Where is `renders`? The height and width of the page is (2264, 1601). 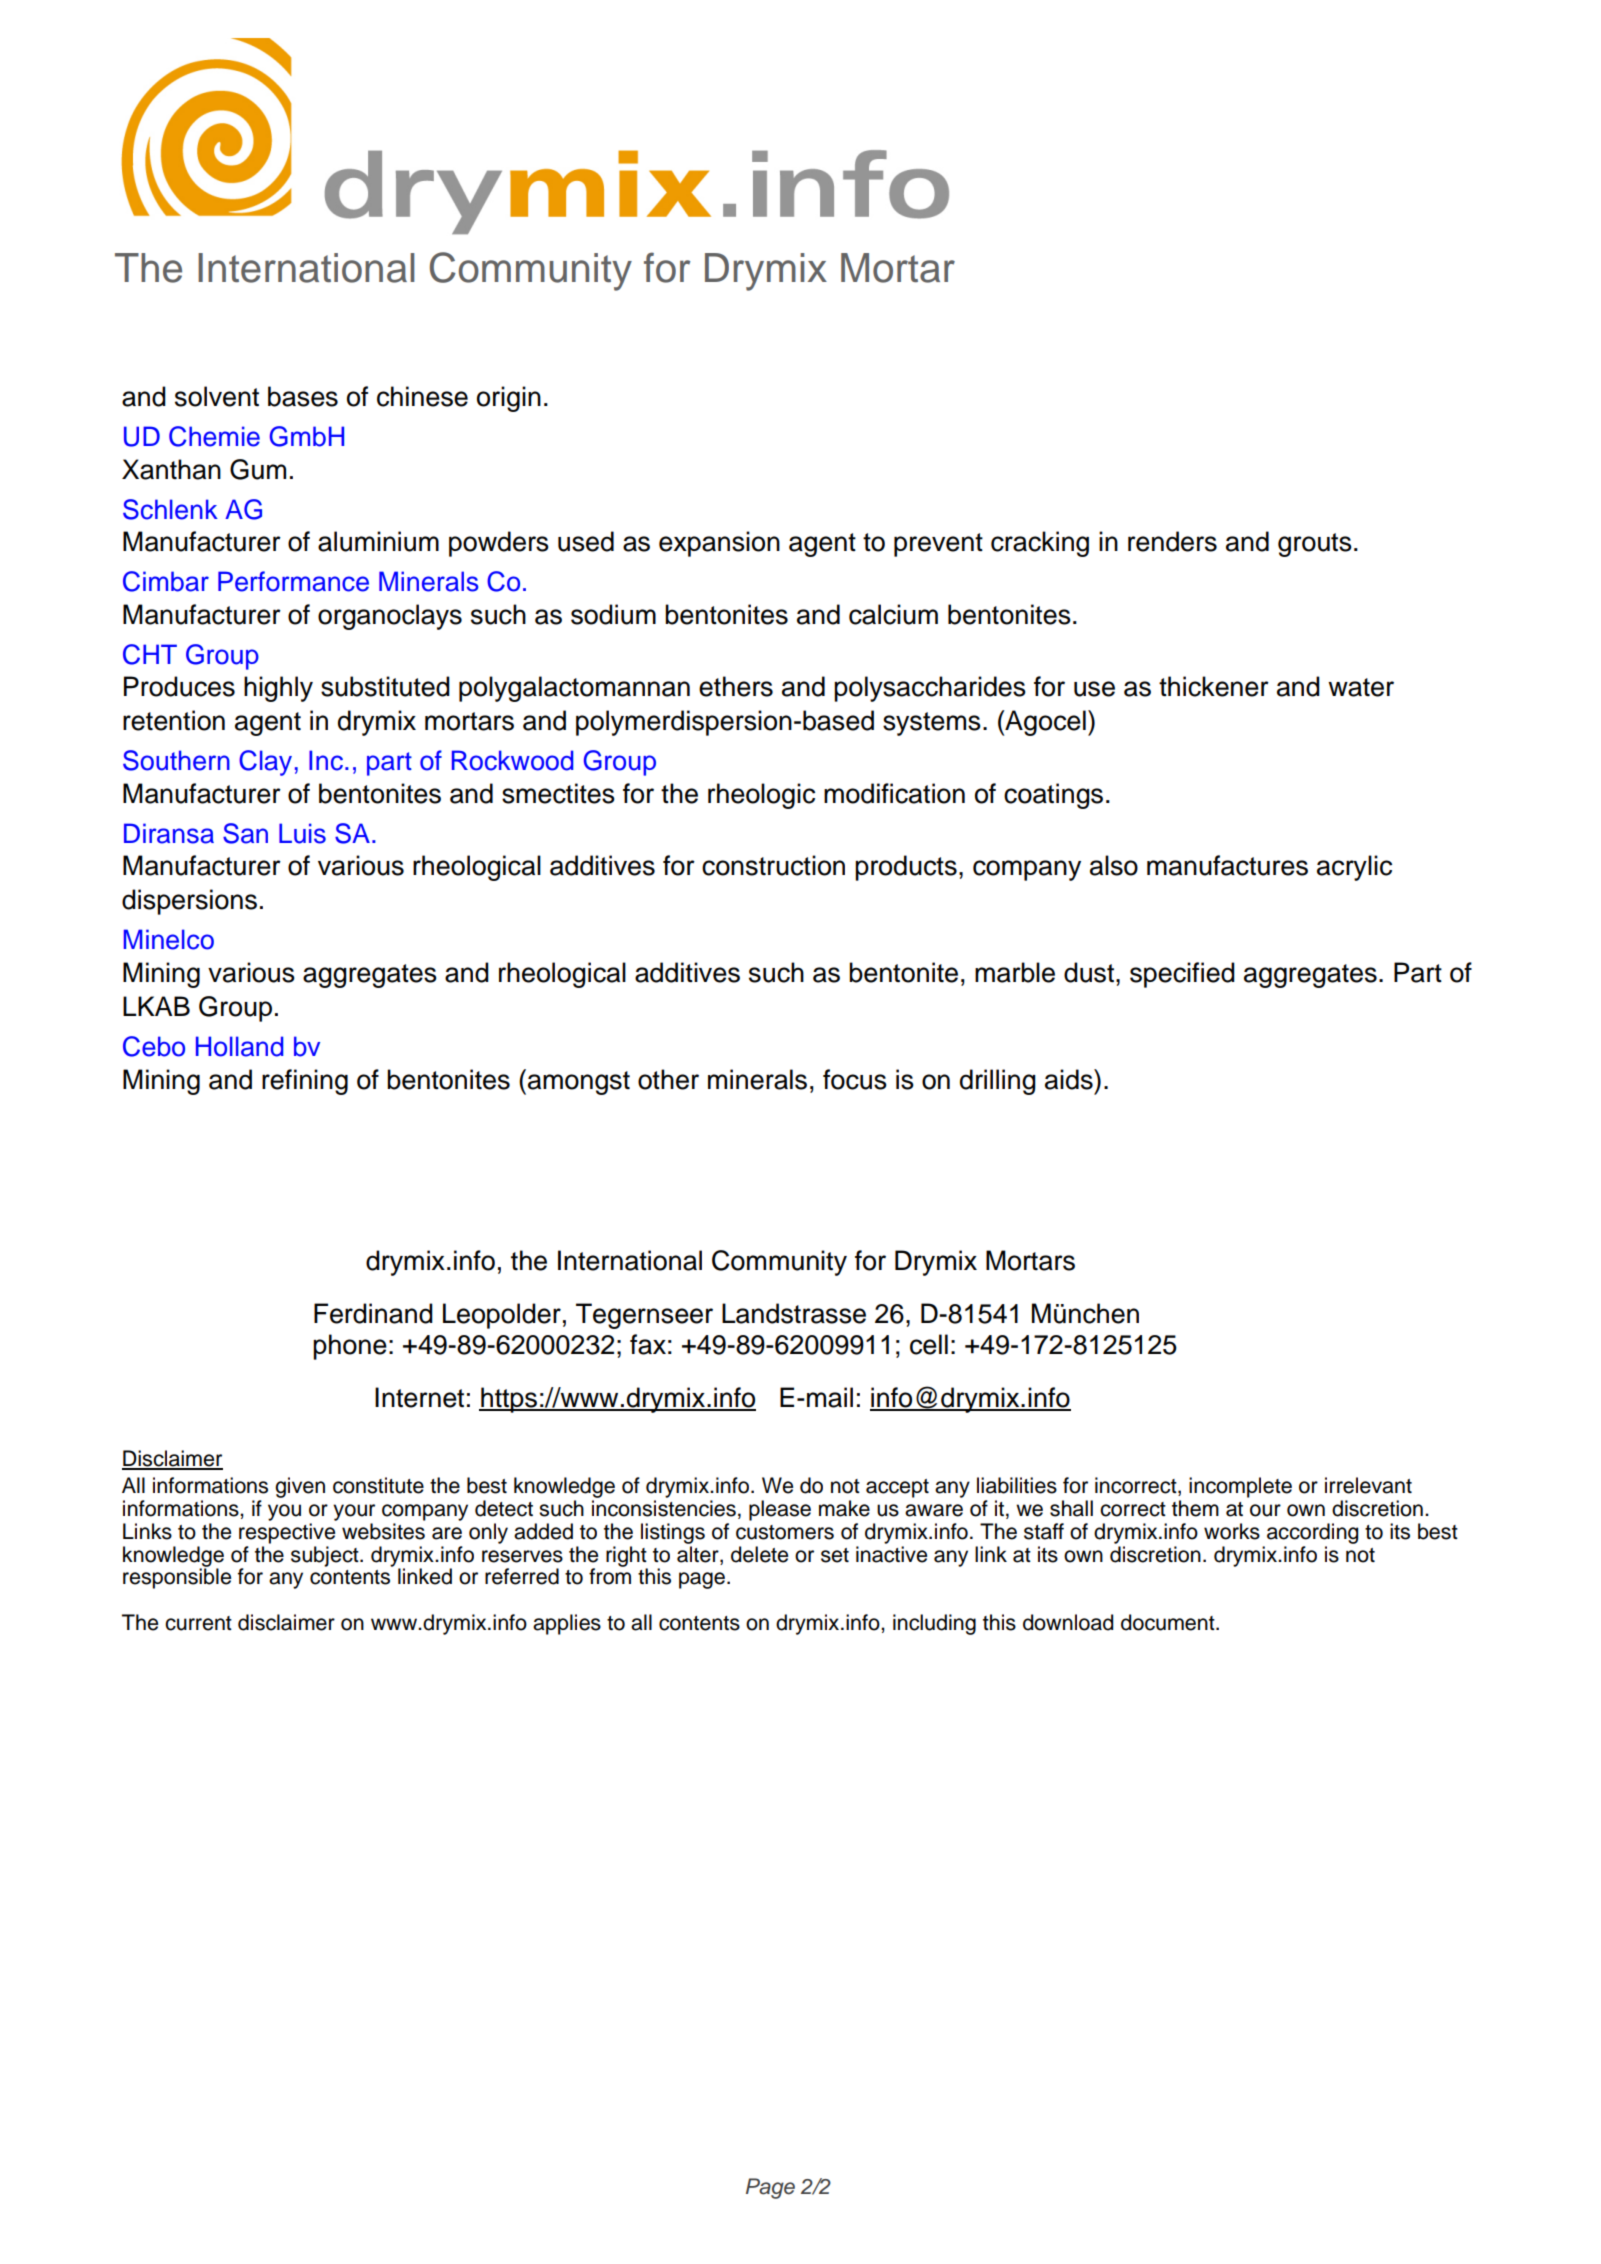 renders is located at coordinates (1172, 541).
